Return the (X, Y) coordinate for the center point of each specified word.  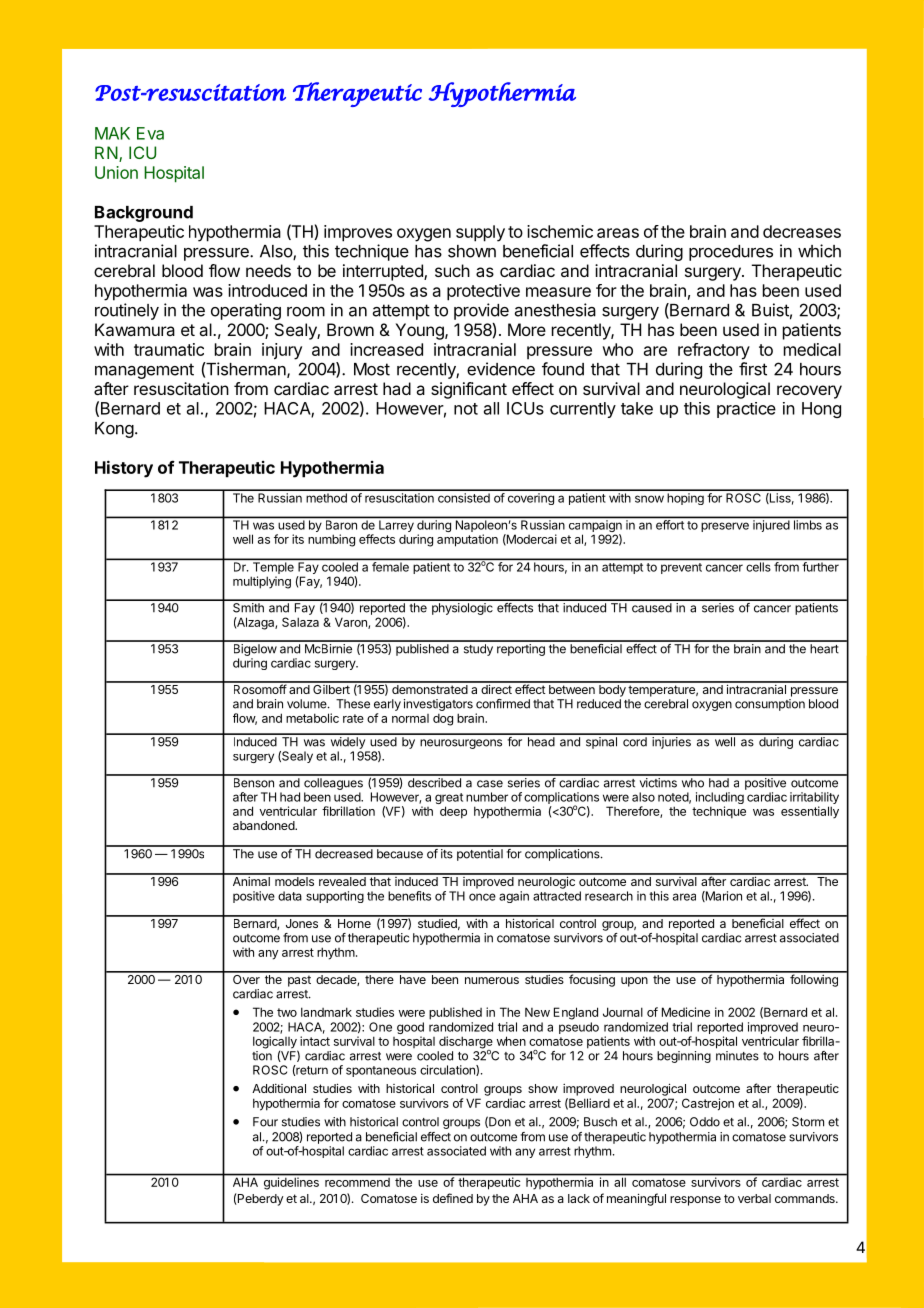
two (287, 1012)
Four (265, 1122)
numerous (492, 980)
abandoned (264, 825)
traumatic (169, 349)
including (720, 799)
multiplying (262, 582)
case (490, 784)
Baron (341, 525)
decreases (802, 231)
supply (480, 233)
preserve (725, 527)
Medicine (686, 1012)
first (753, 369)
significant (469, 390)
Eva (150, 133)
